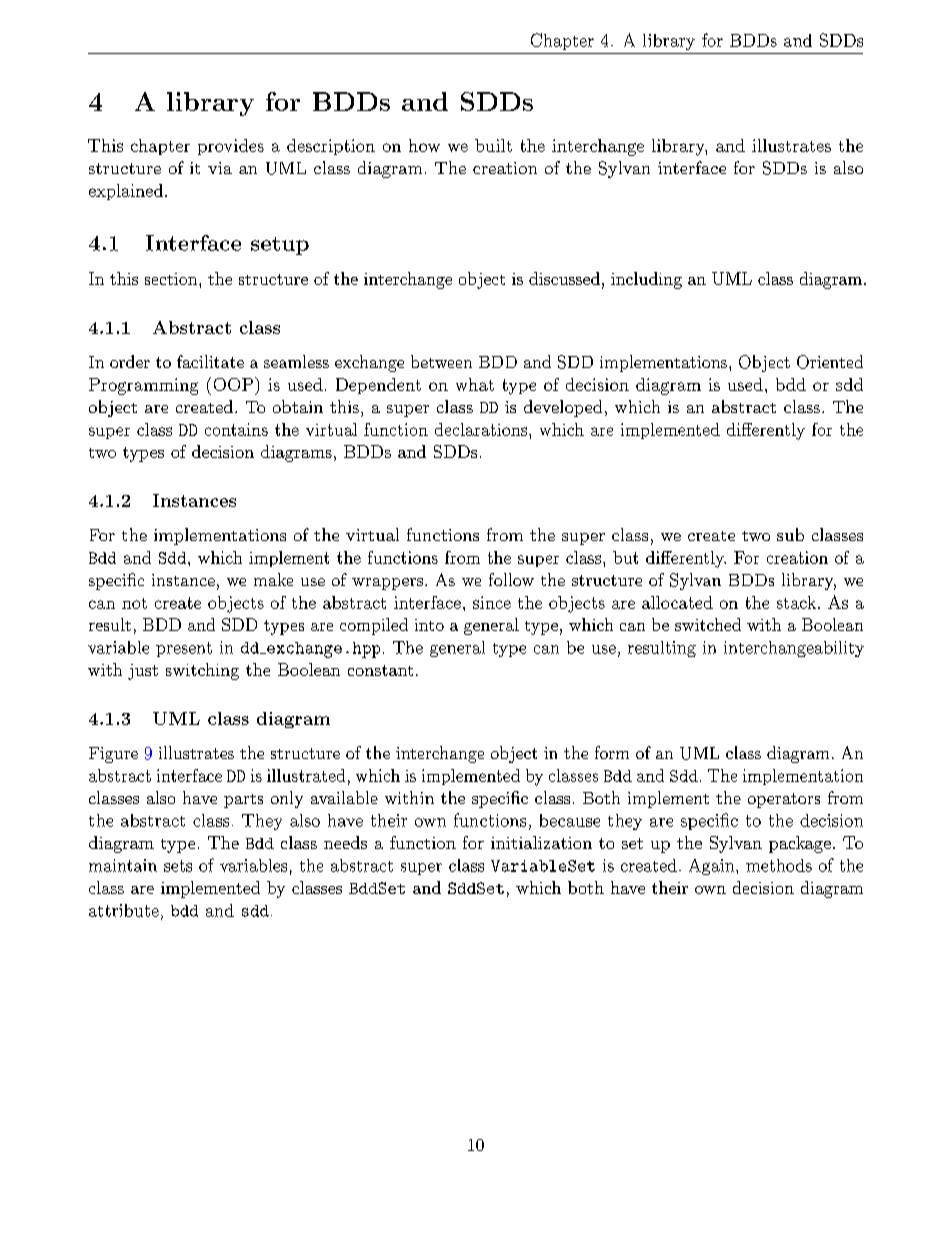  Describe the element at coordinates (511, 579) in the image. I see `follow` at that location.
